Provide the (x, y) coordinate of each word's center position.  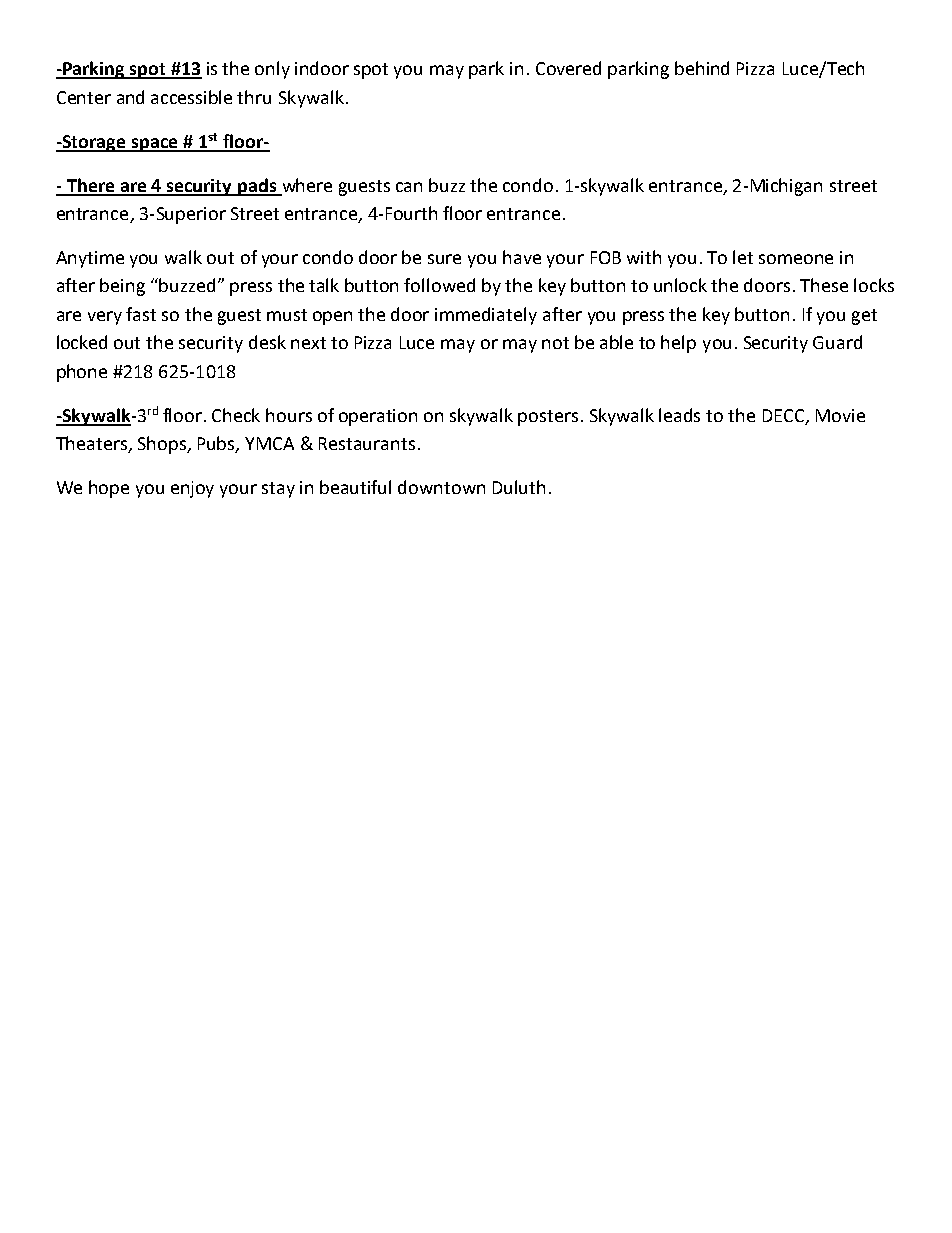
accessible (191, 97)
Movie (840, 415)
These (824, 285)
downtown (441, 487)
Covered (568, 68)
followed (439, 285)
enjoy (192, 489)
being (122, 287)
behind (702, 68)
